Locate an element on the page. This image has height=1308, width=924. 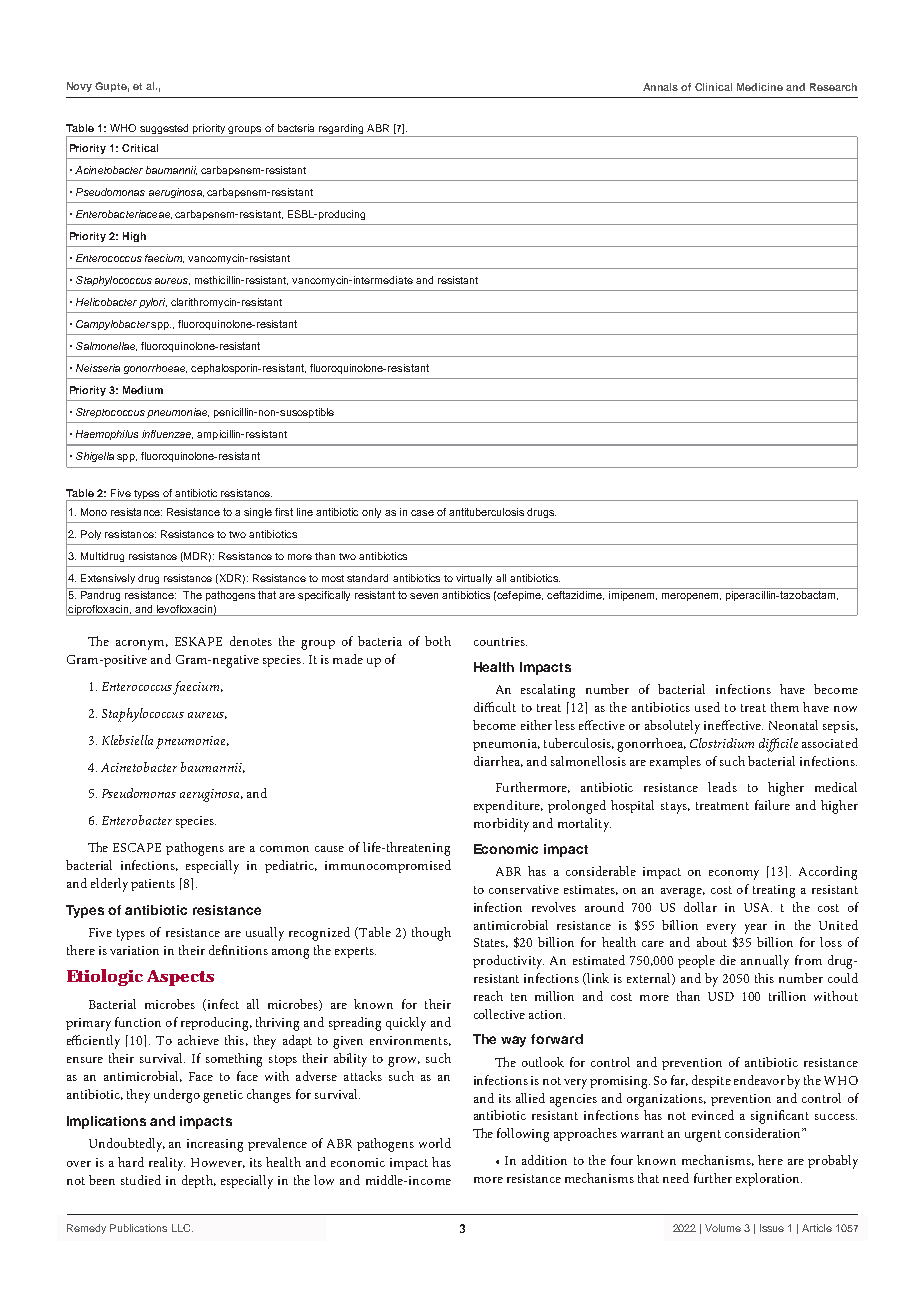
studied is located at coordinates (141, 1180).
